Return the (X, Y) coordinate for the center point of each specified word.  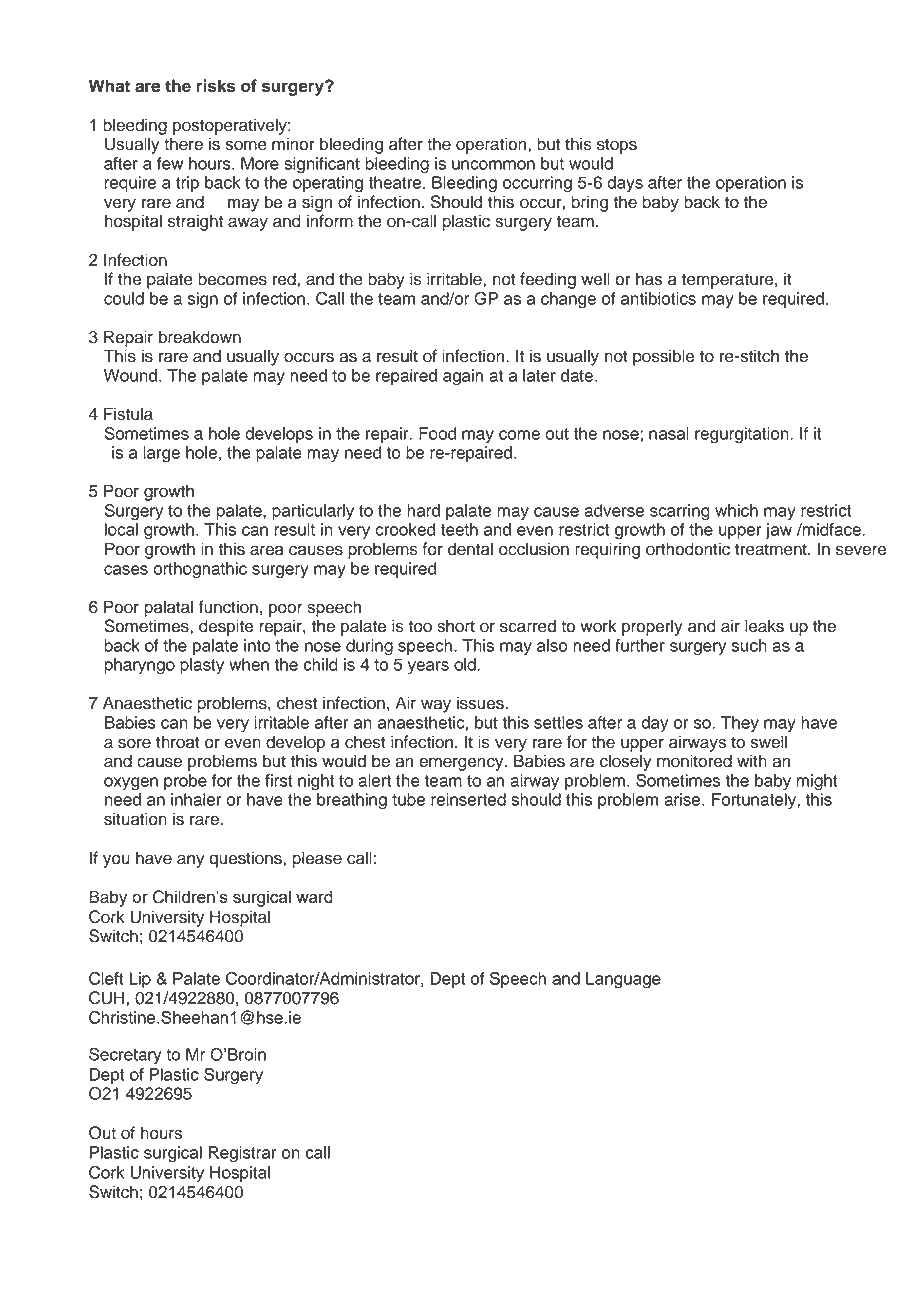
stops (617, 146)
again (463, 377)
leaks (764, 626)
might (817, 782)
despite (226, 627)
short (456, 626)
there (183, 144)
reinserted (468, 799)
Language (623, 980)
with (752, 760)
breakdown (200, 337)
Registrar (242, 1154)
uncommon (493, 165)
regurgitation (743, 435)
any (191, 861)
